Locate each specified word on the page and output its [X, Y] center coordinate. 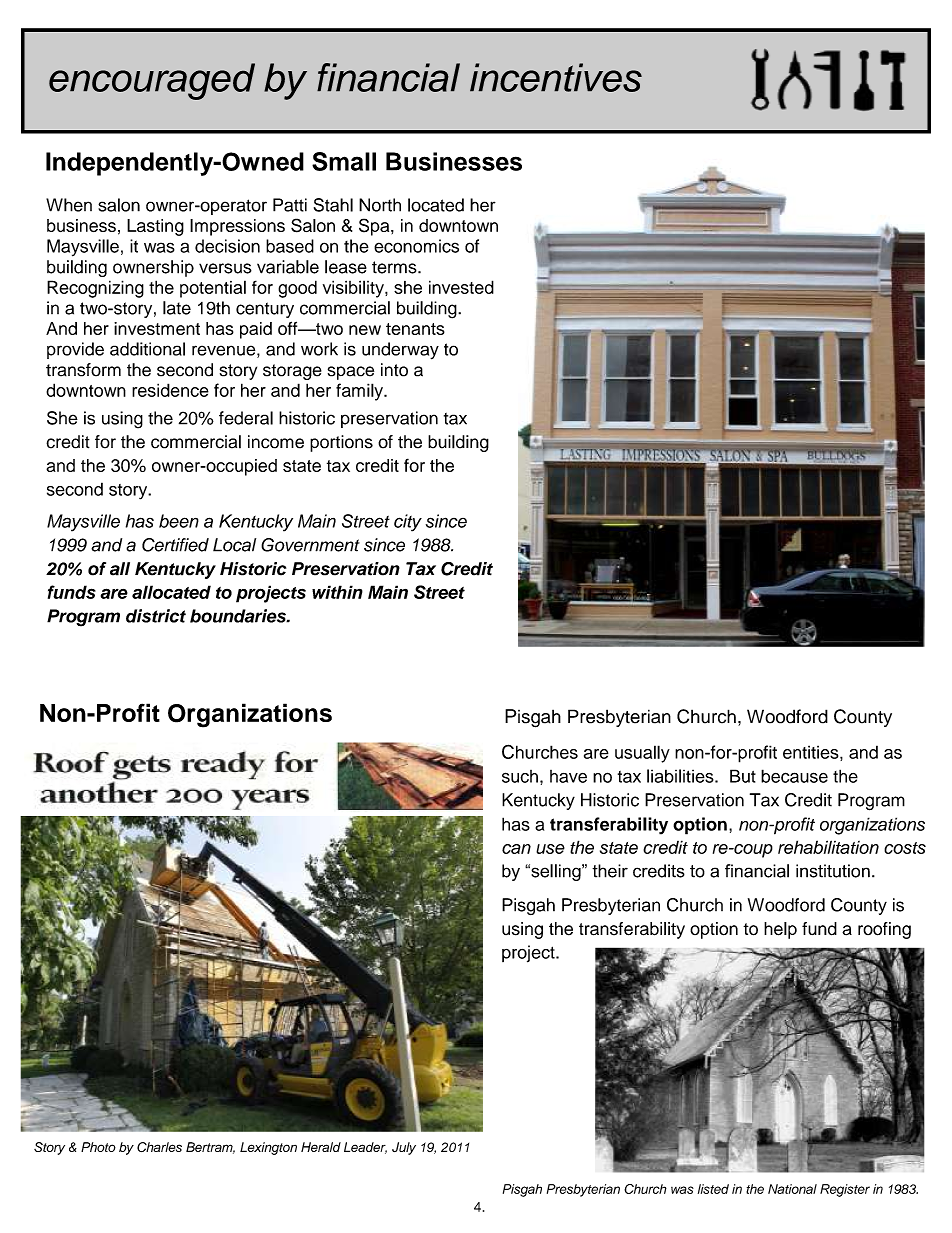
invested [461, 287]
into [394, 370]
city [408, 523]
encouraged [152, 81]
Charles [159, 1147]
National [792, 1189]
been [179, 521]
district [156, 616]
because [794, 776]
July [404, 1148]
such [520, 776]
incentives [556, 77]
